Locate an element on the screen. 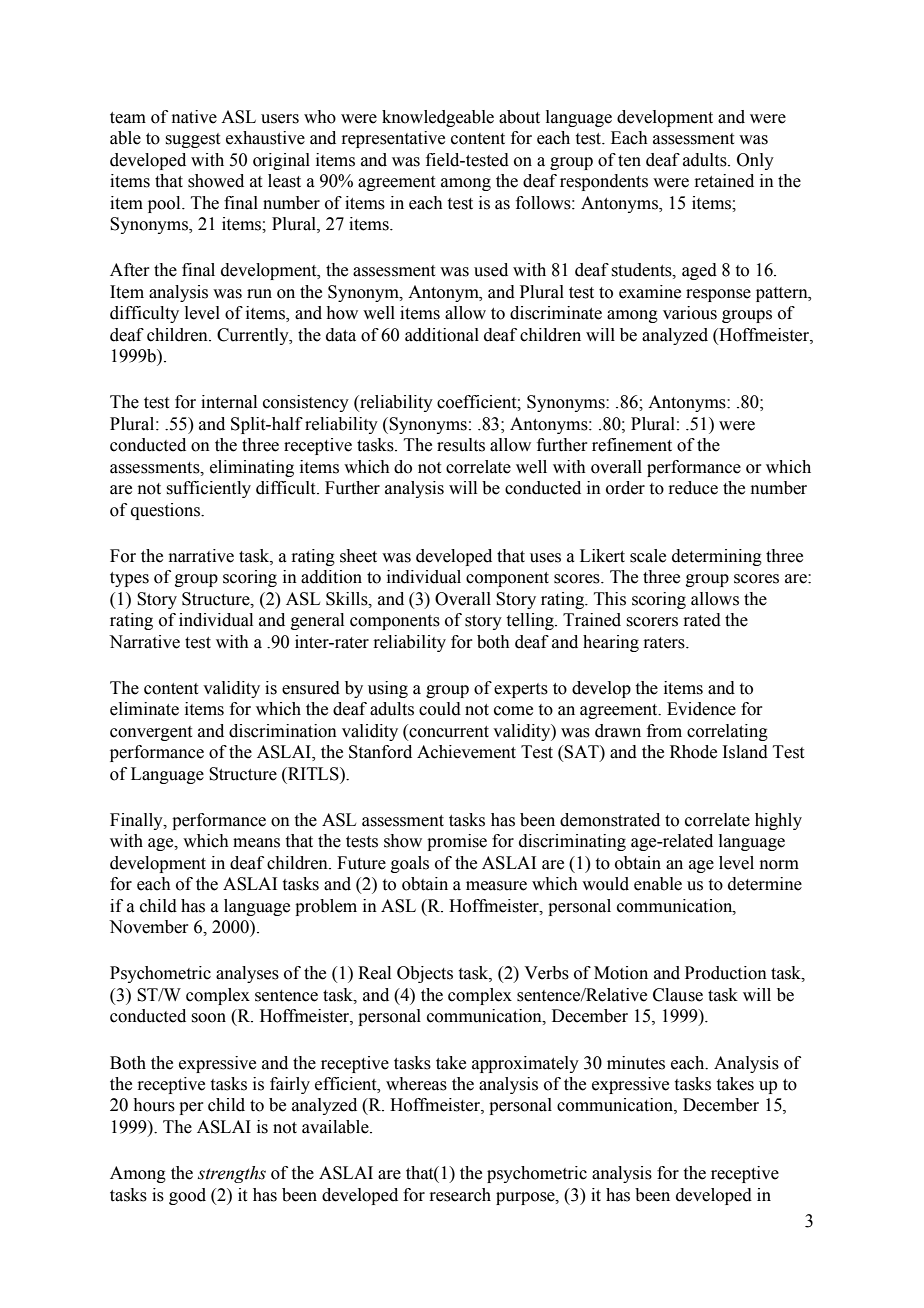 This screenshot has width=924, height=1308. results is located at coordinates (461, 445).
